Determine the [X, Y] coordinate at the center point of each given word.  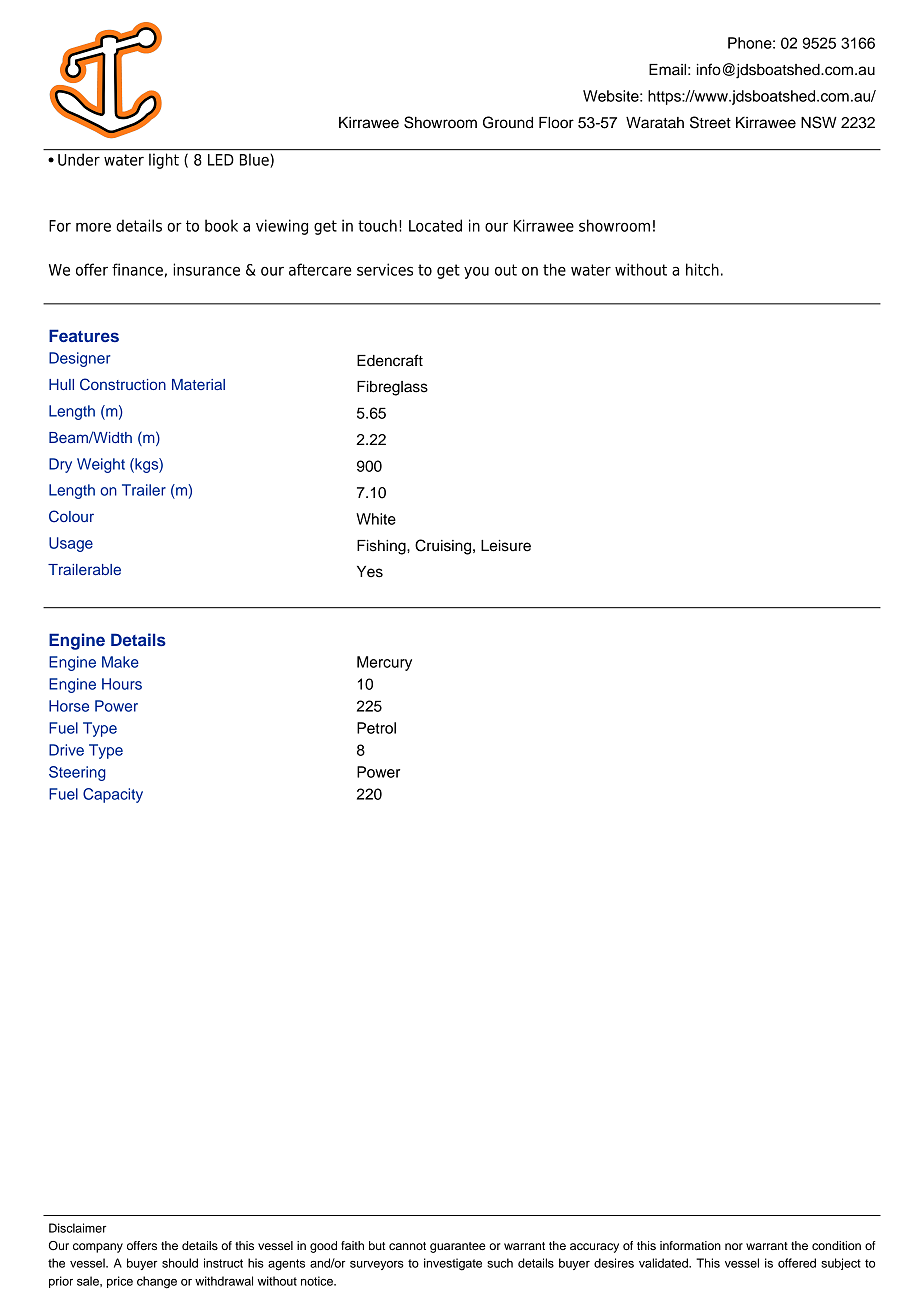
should [180, 1263]
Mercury [384, 663]
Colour [71, 516]
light [164, 161]
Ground [508, 122]
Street [710, 122]
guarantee [458, 1247]
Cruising [444, 547]
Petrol [376, 728]
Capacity [113, 795]
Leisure [506, 546]
